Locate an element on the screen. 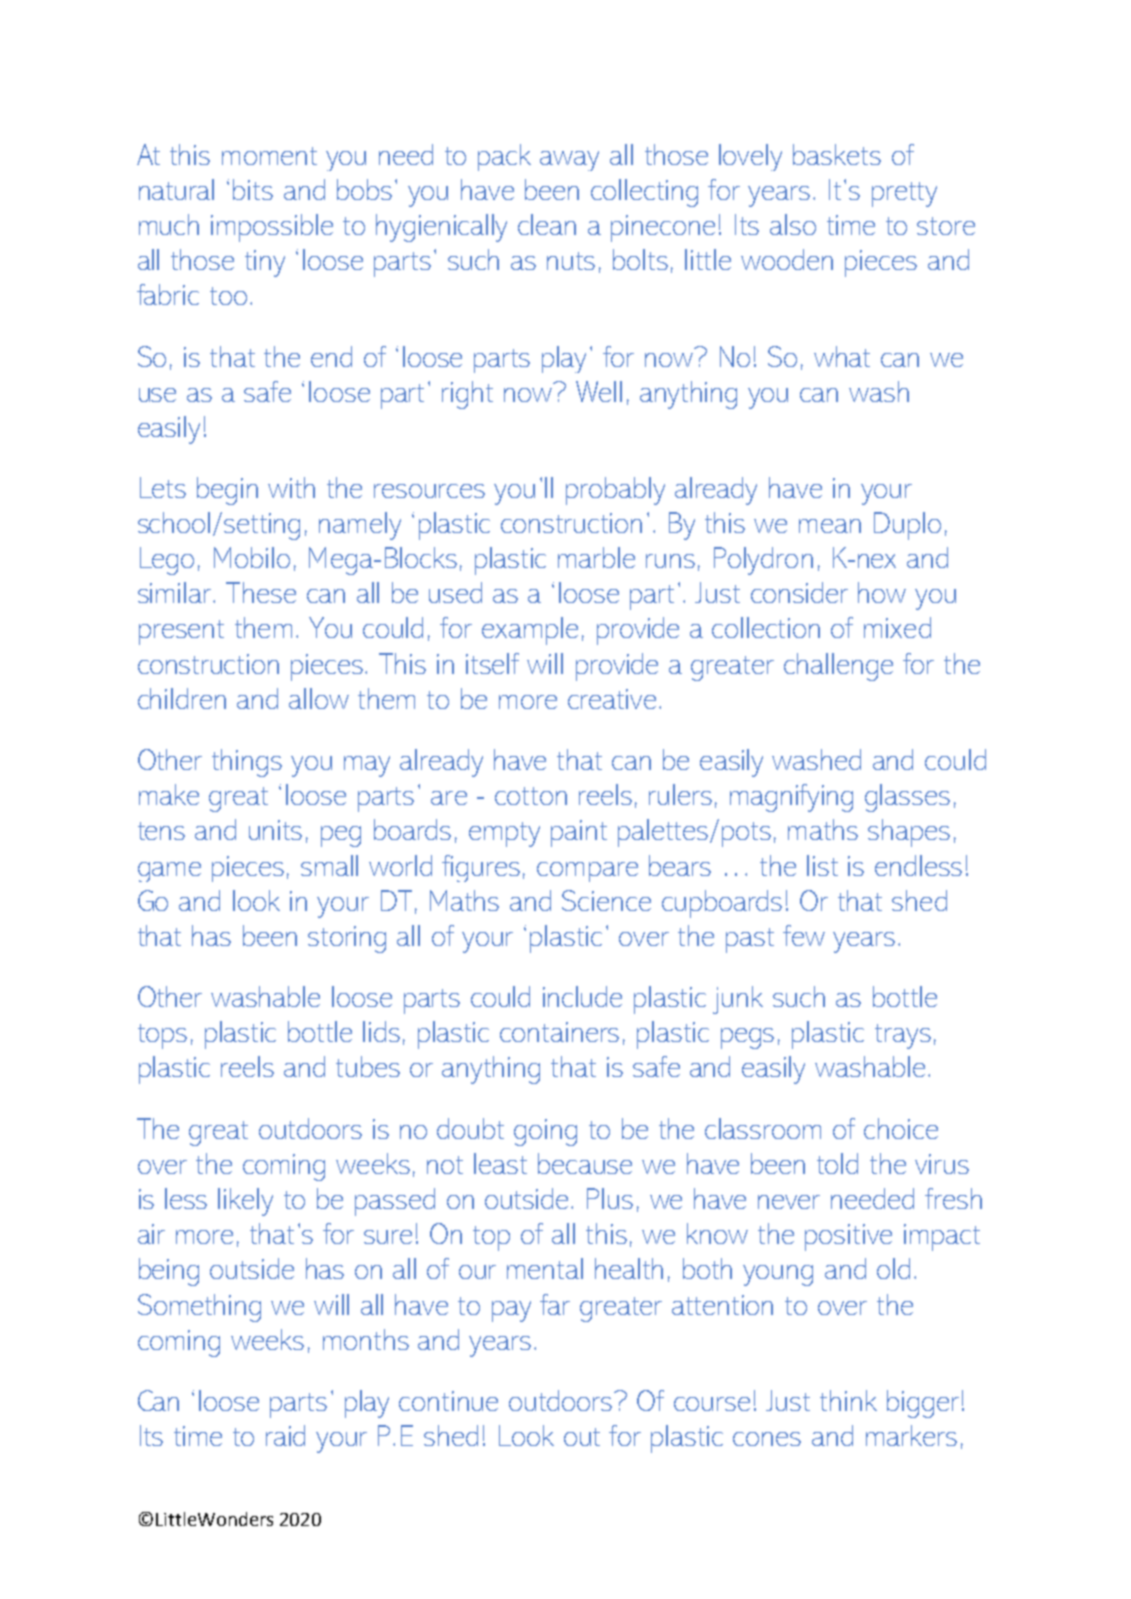 The image size is (1131, 1599). clean is located at coordinates (547, 224).
